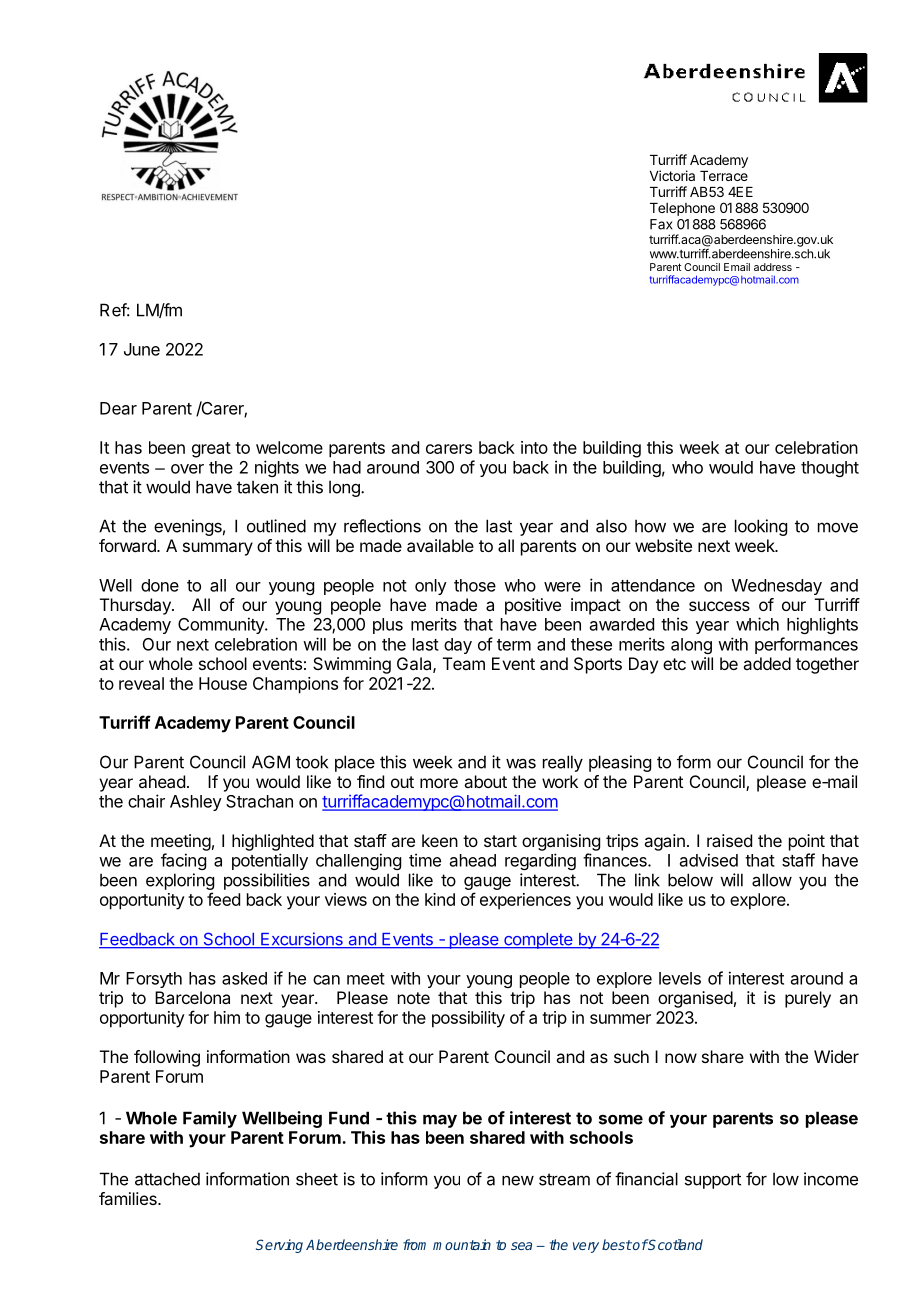 Image resolution: width=924 pixels, height=1308 pixels. Describe the element at coordinates (167, 1179) in the screenshot. I see `attached` at that location.
